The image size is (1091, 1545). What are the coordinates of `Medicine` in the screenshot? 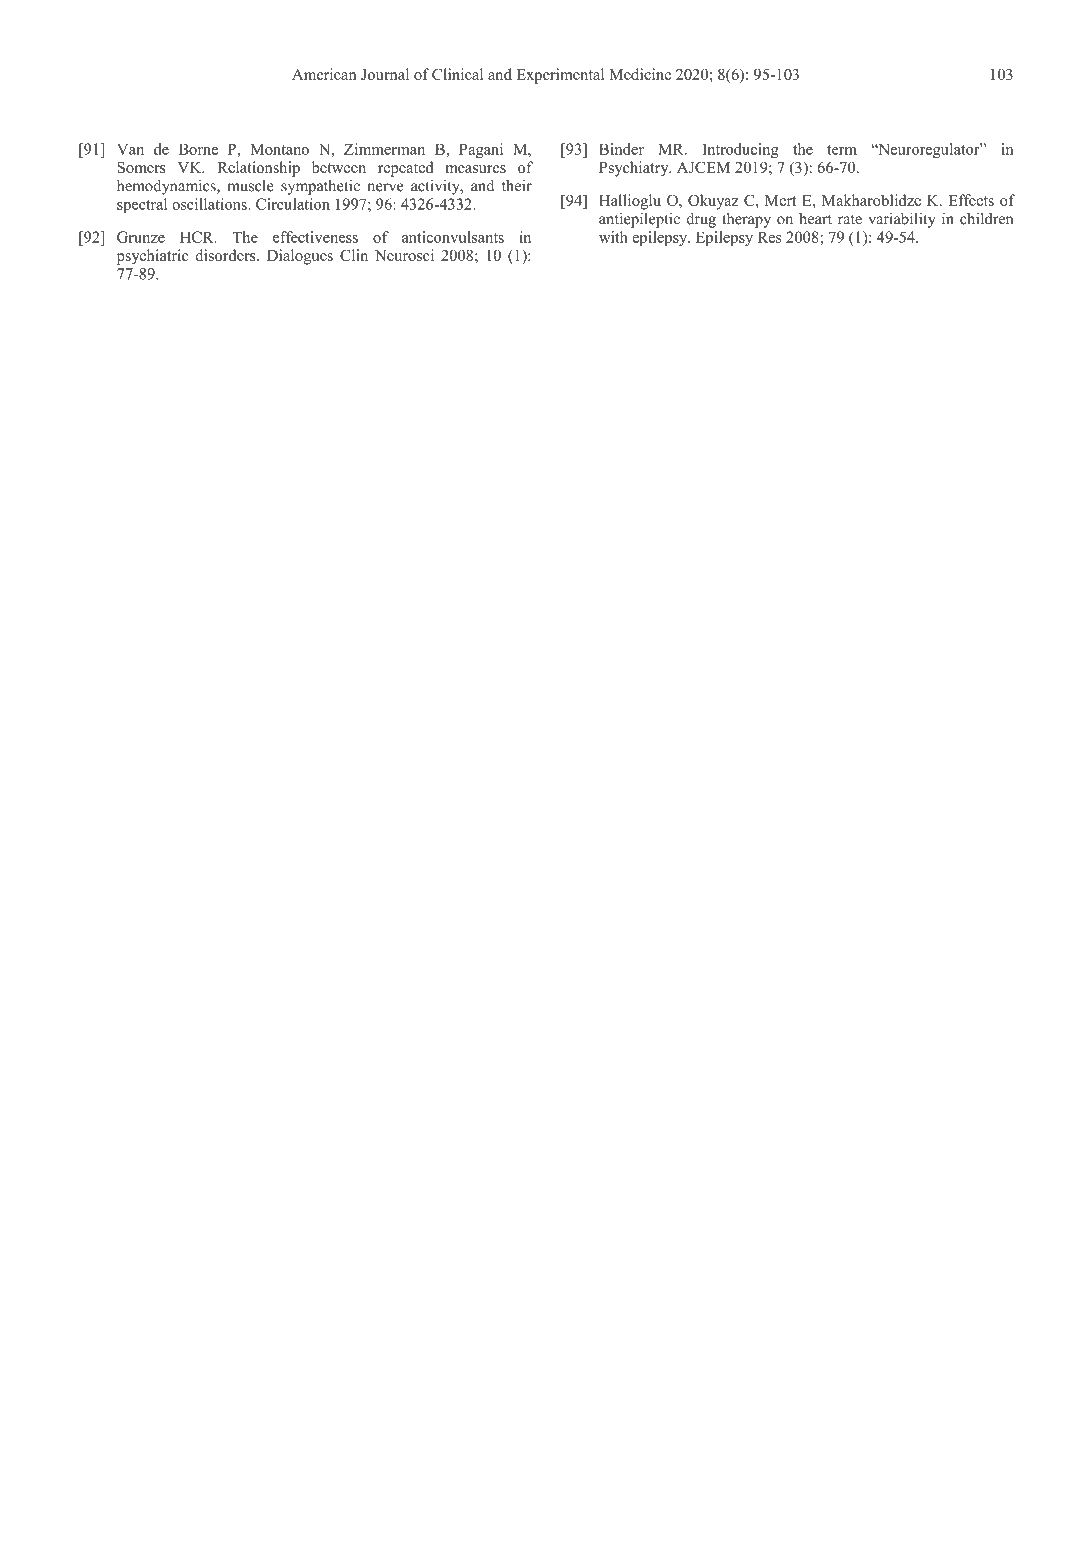 It's located at (640, 74).
